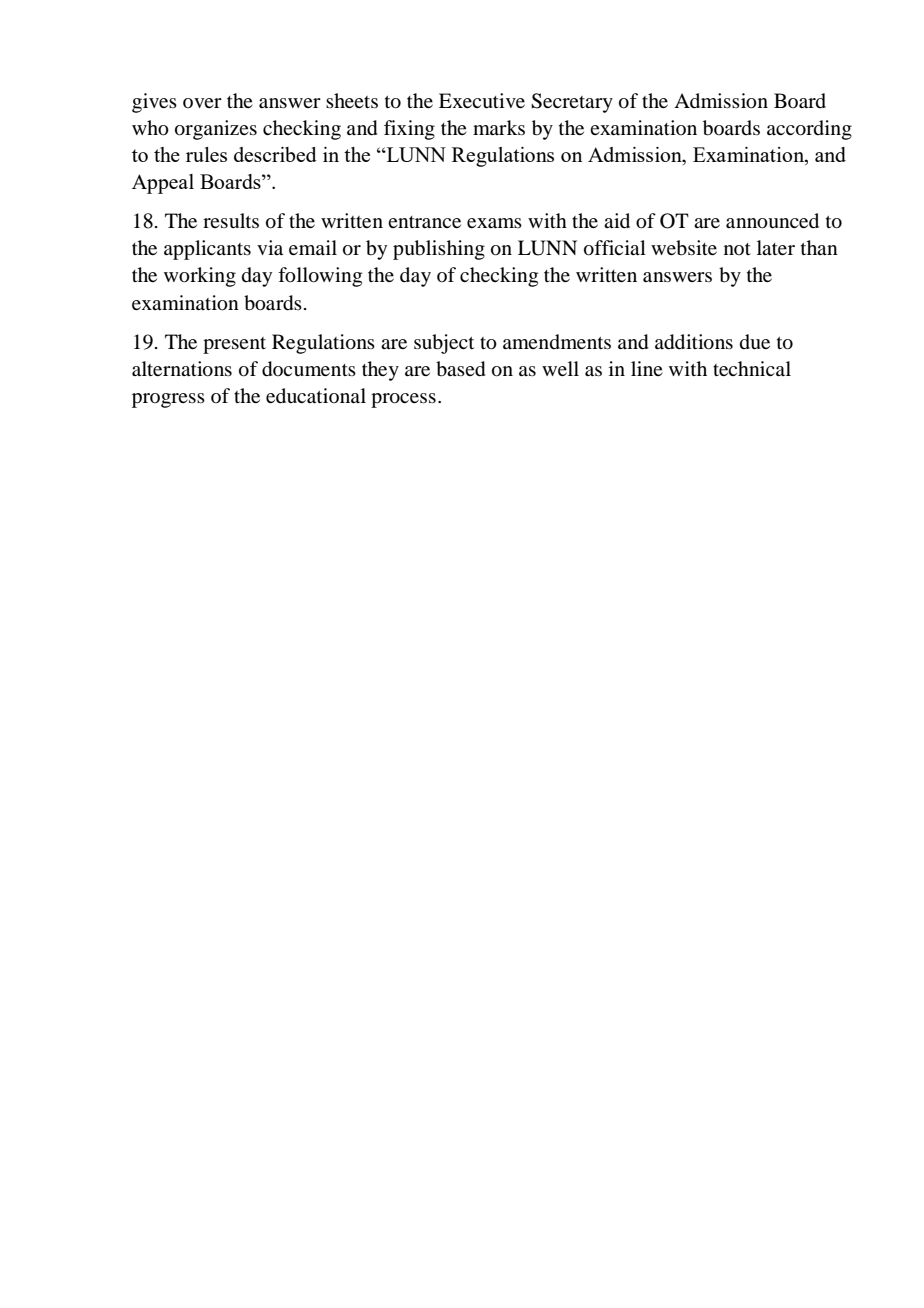 This screenshot has height=1308, width=924. What do you see at coordinates (737, 249) in the screenshot?
I see `not` at bounding box center [737, 249].
